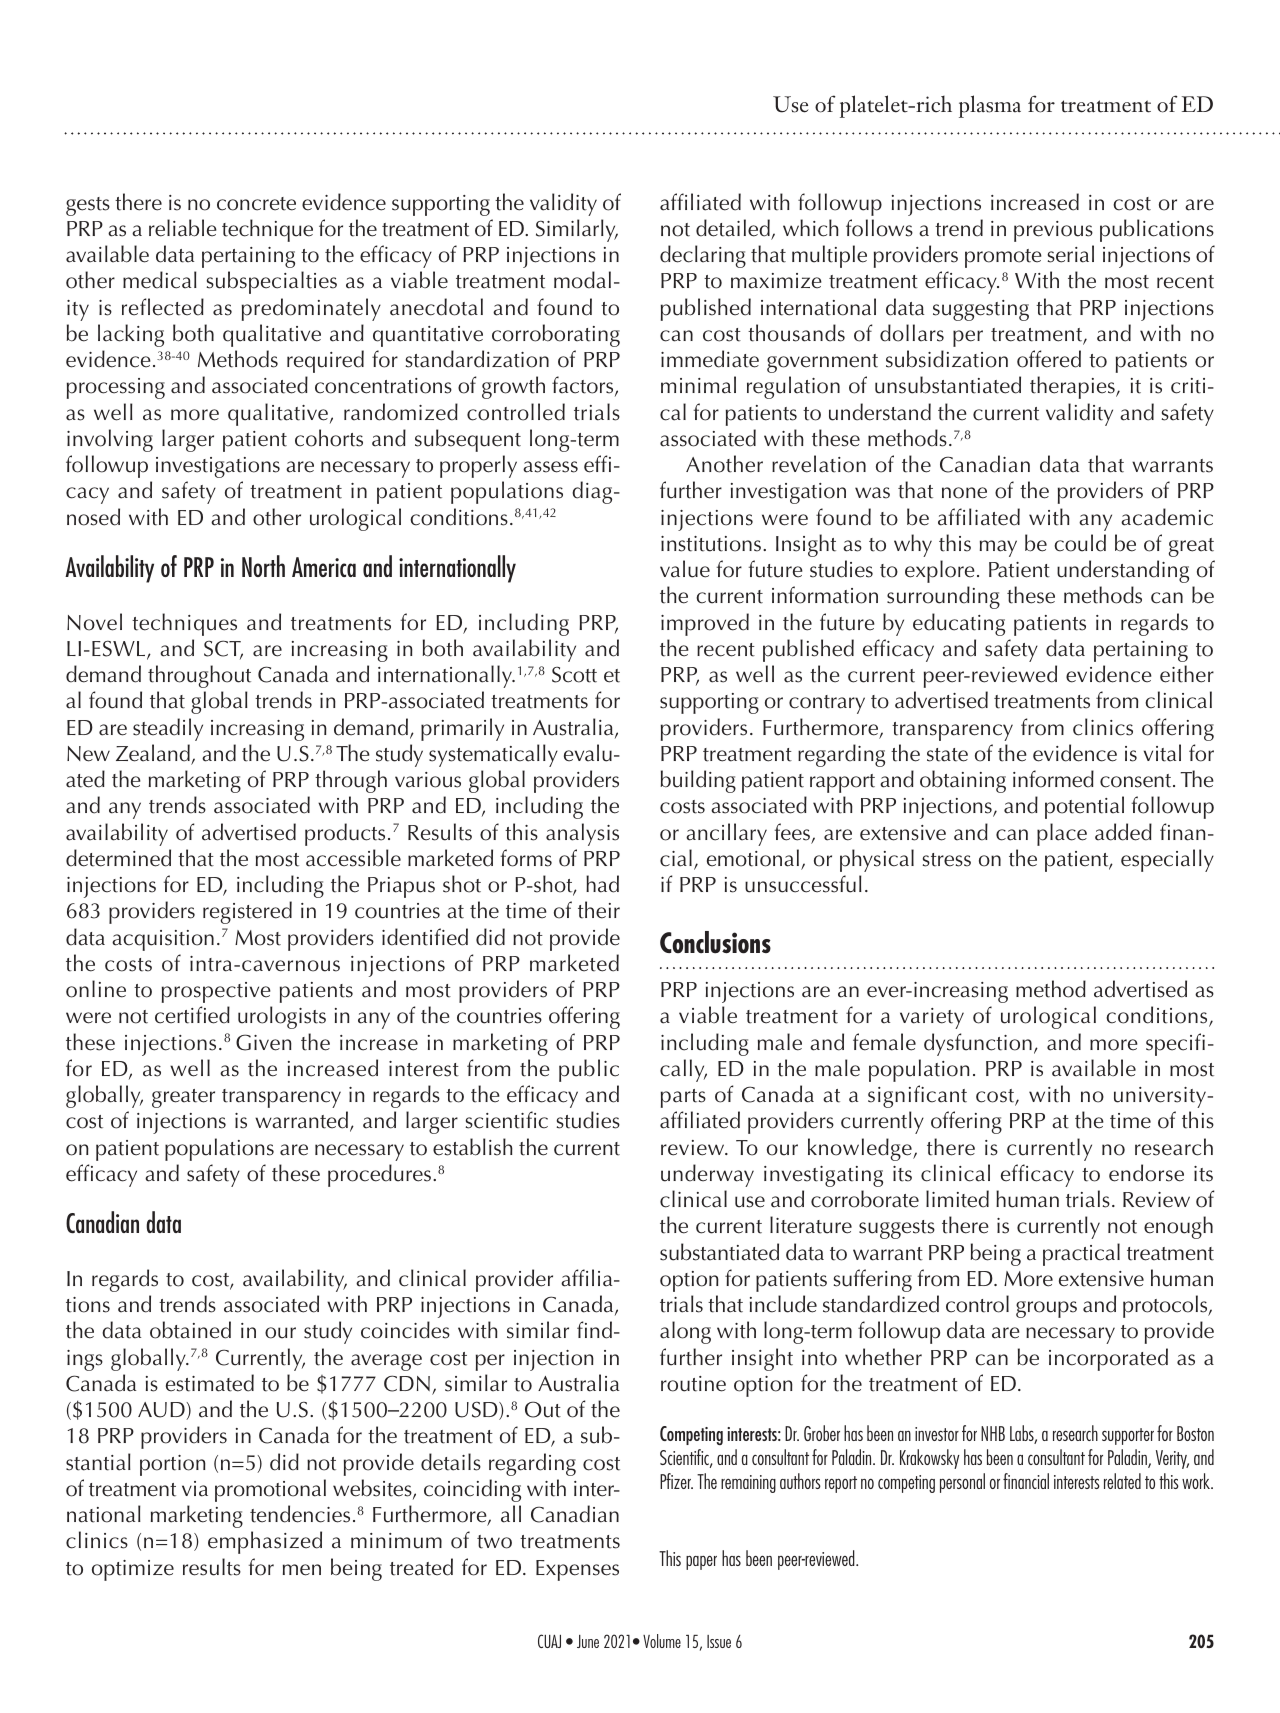 The image size is (1280, 1713). I want to click on registered, so click(247, 912).
